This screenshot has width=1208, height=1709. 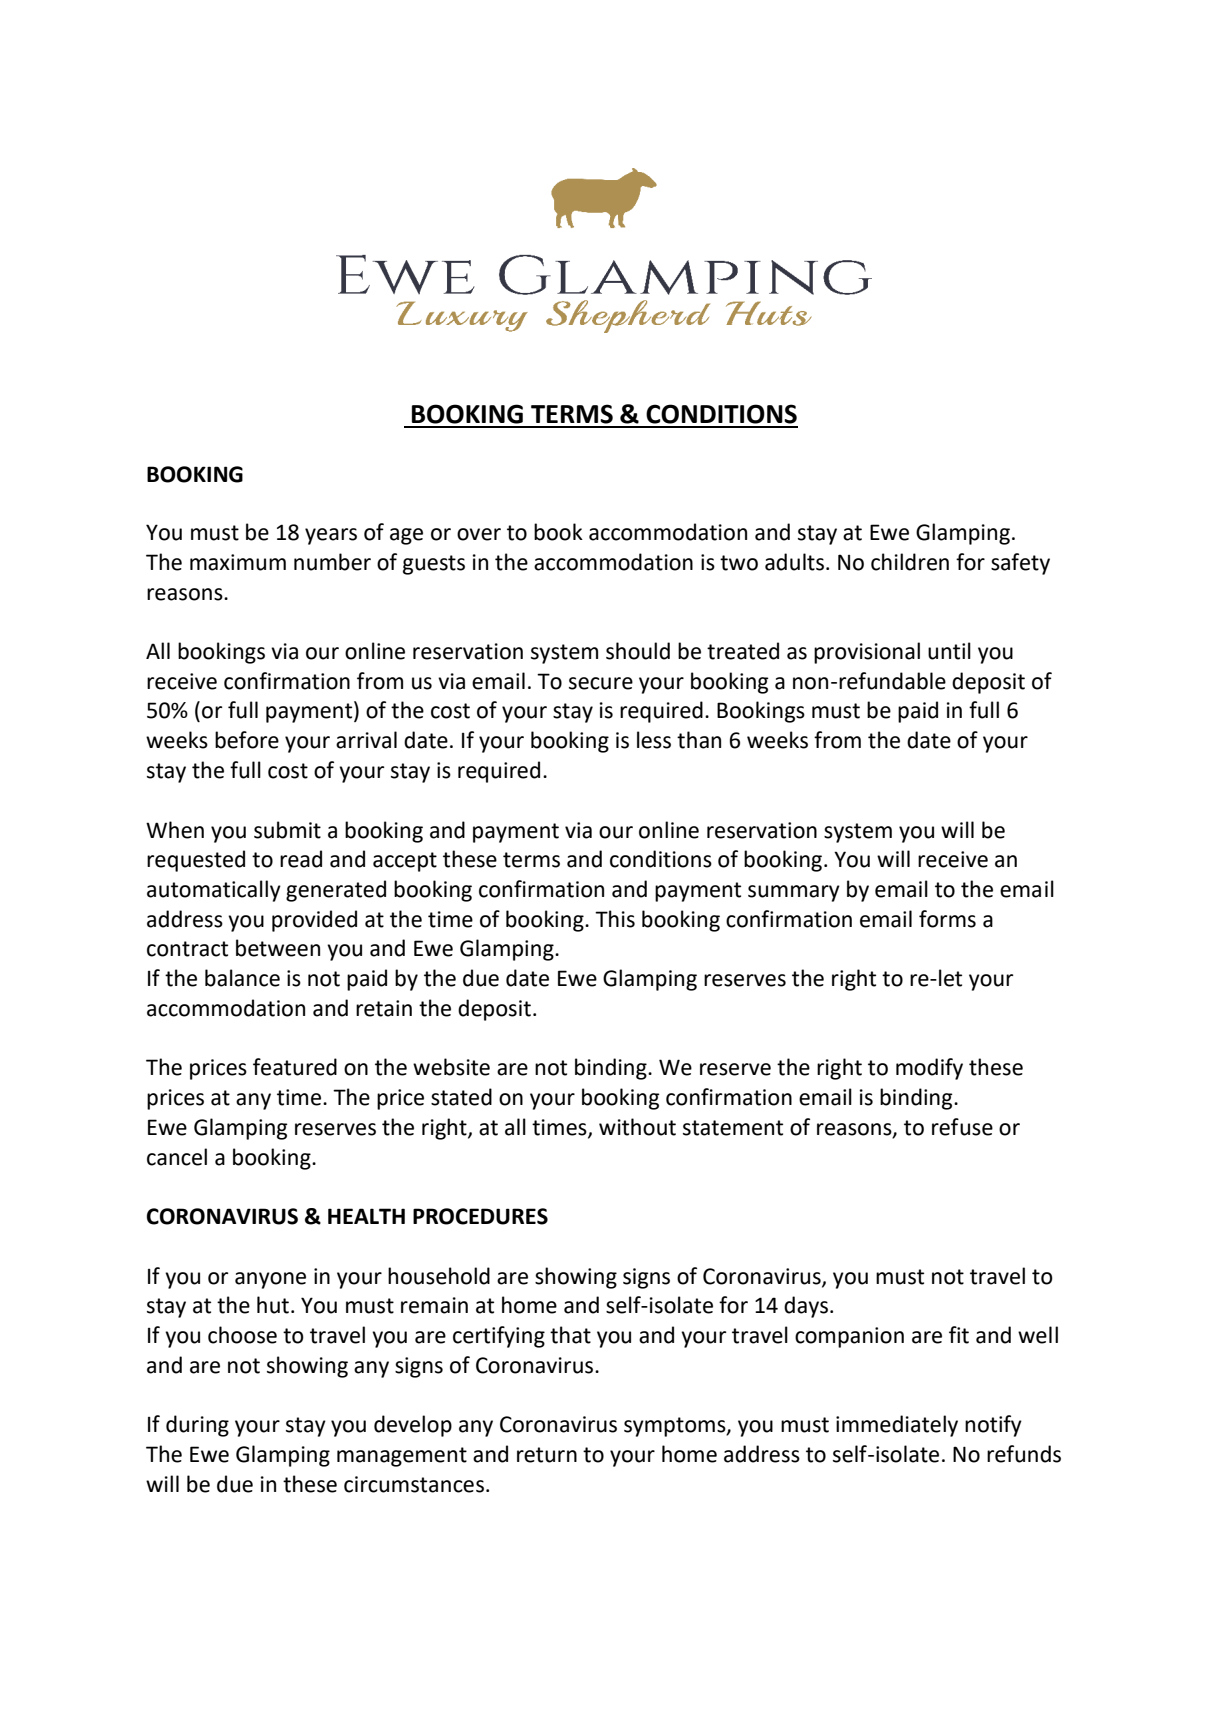 What do you see at coordinates (739, 563) in the screenshot?
I see `two` at bounding box center [739, 563].
